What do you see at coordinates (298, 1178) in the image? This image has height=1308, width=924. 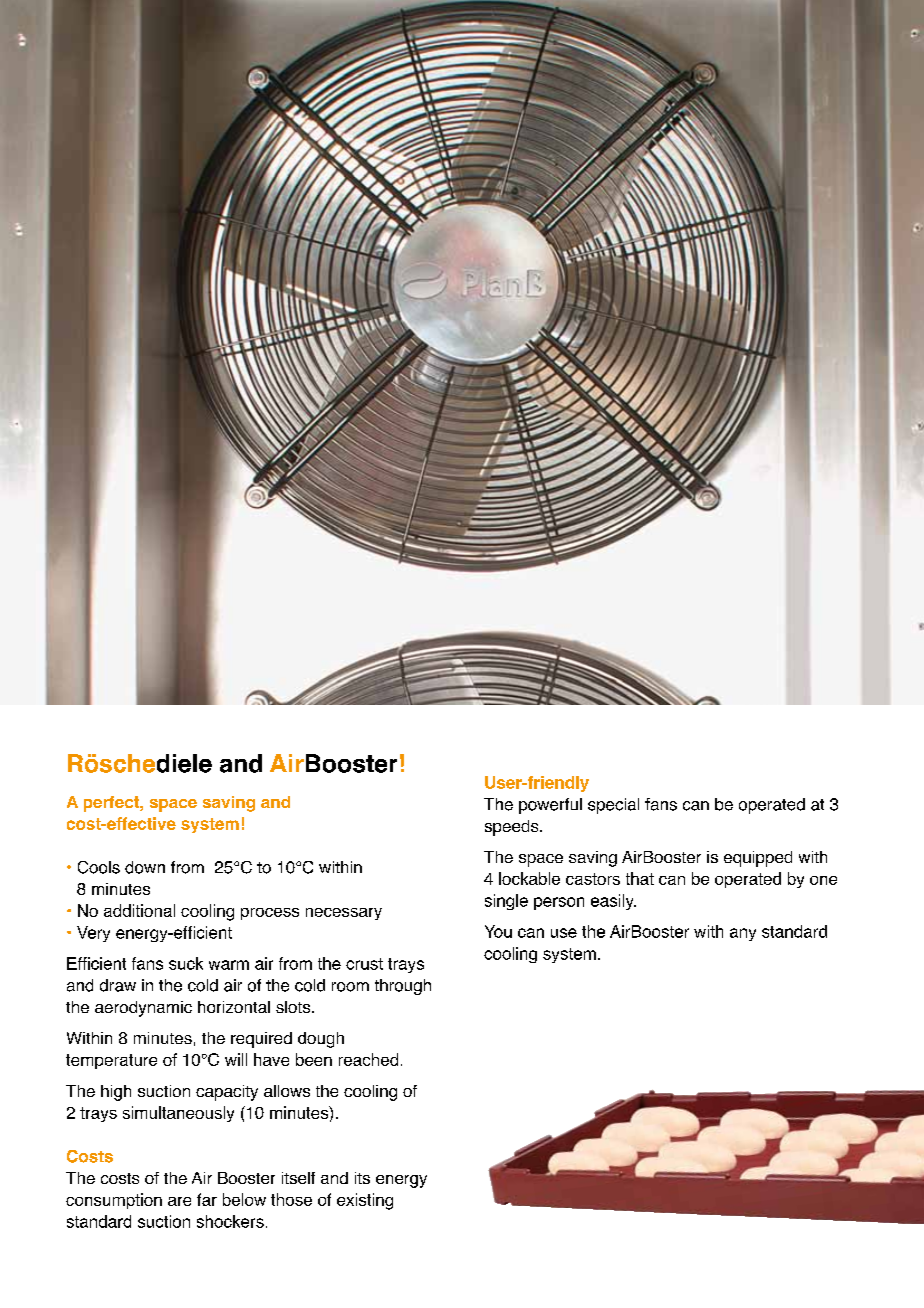 I see `itself` at bounding box center [298, 1178].
